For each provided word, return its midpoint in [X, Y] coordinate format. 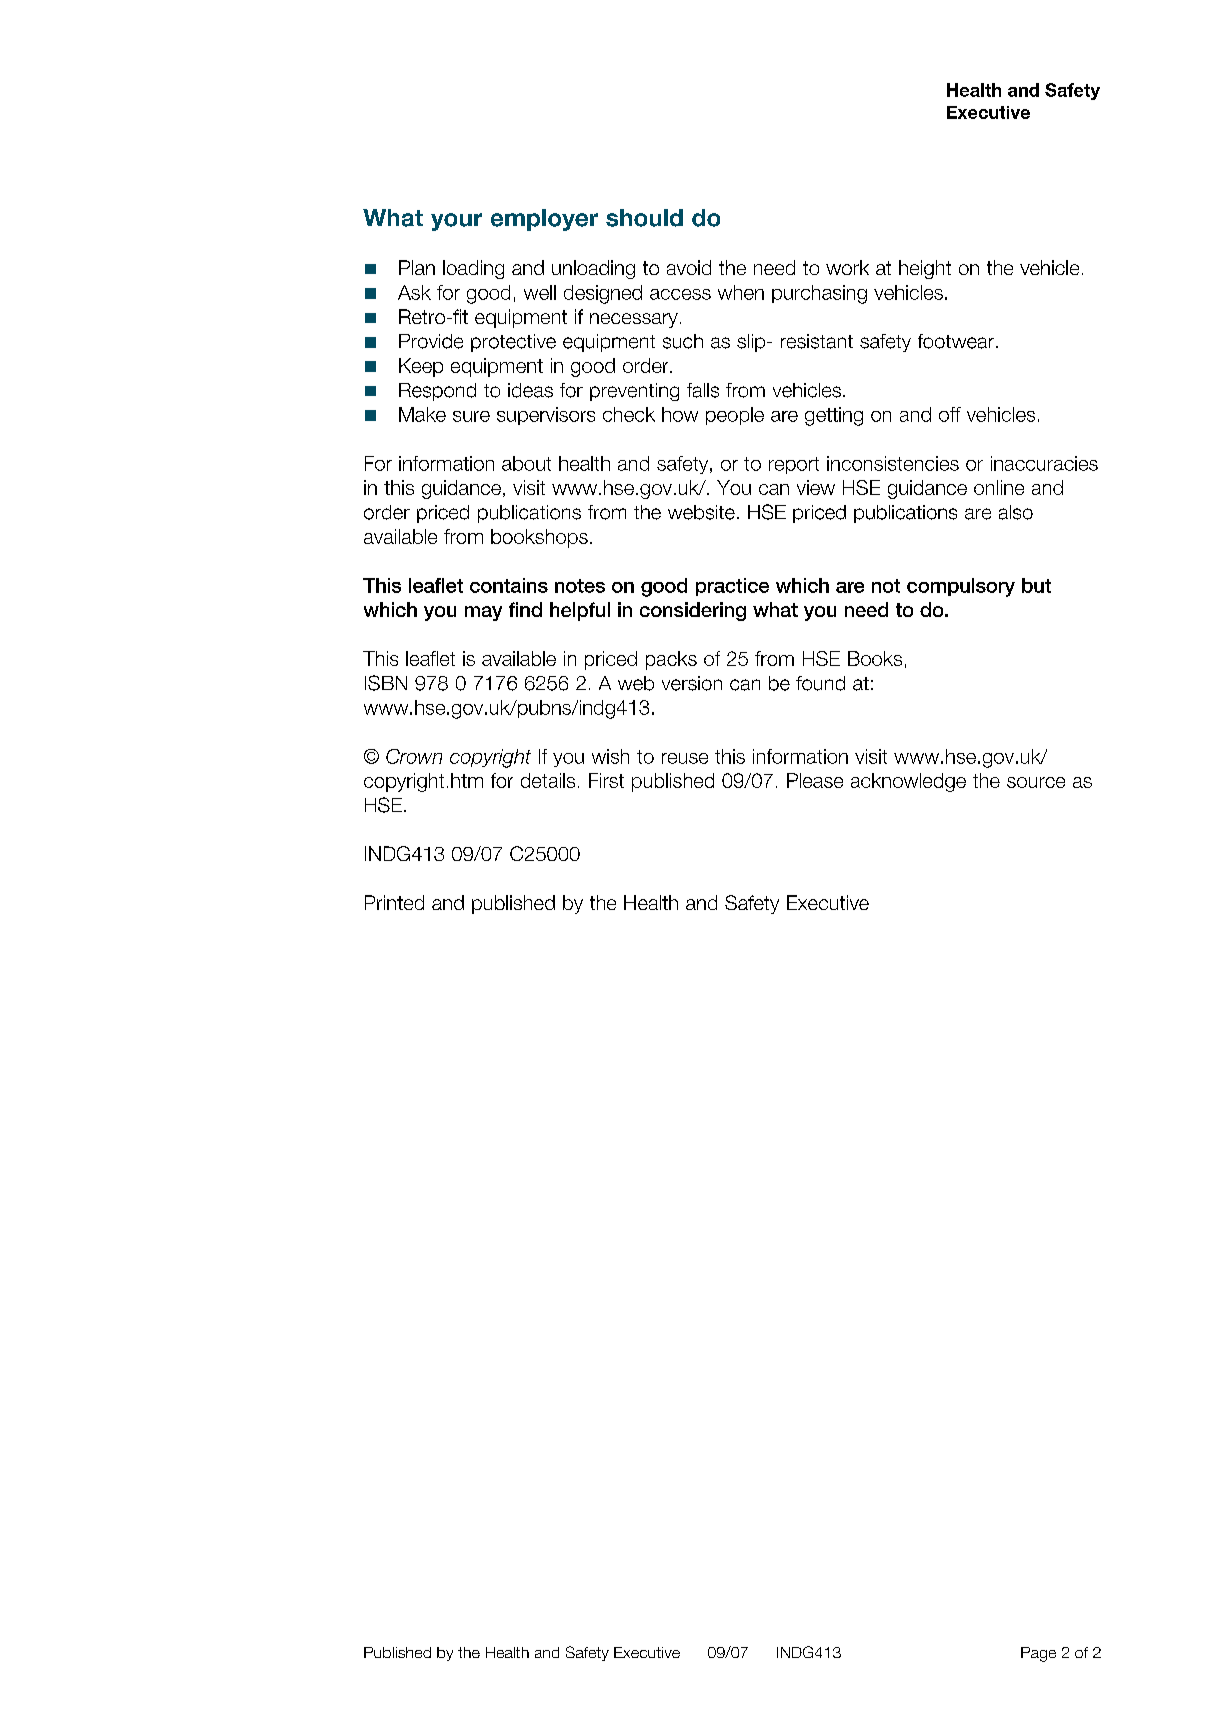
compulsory [961, 587]
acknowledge [908, 782]
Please [815, 780]
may [483, 613]
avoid [689, 267]
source [1036, 782]
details [548, 780]
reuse [685, 758]
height [925, 269]
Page [1038, 1654]
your [456, 222]
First [606, 780]
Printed [394, 902]
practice [732, 587]
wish [610, 756]
